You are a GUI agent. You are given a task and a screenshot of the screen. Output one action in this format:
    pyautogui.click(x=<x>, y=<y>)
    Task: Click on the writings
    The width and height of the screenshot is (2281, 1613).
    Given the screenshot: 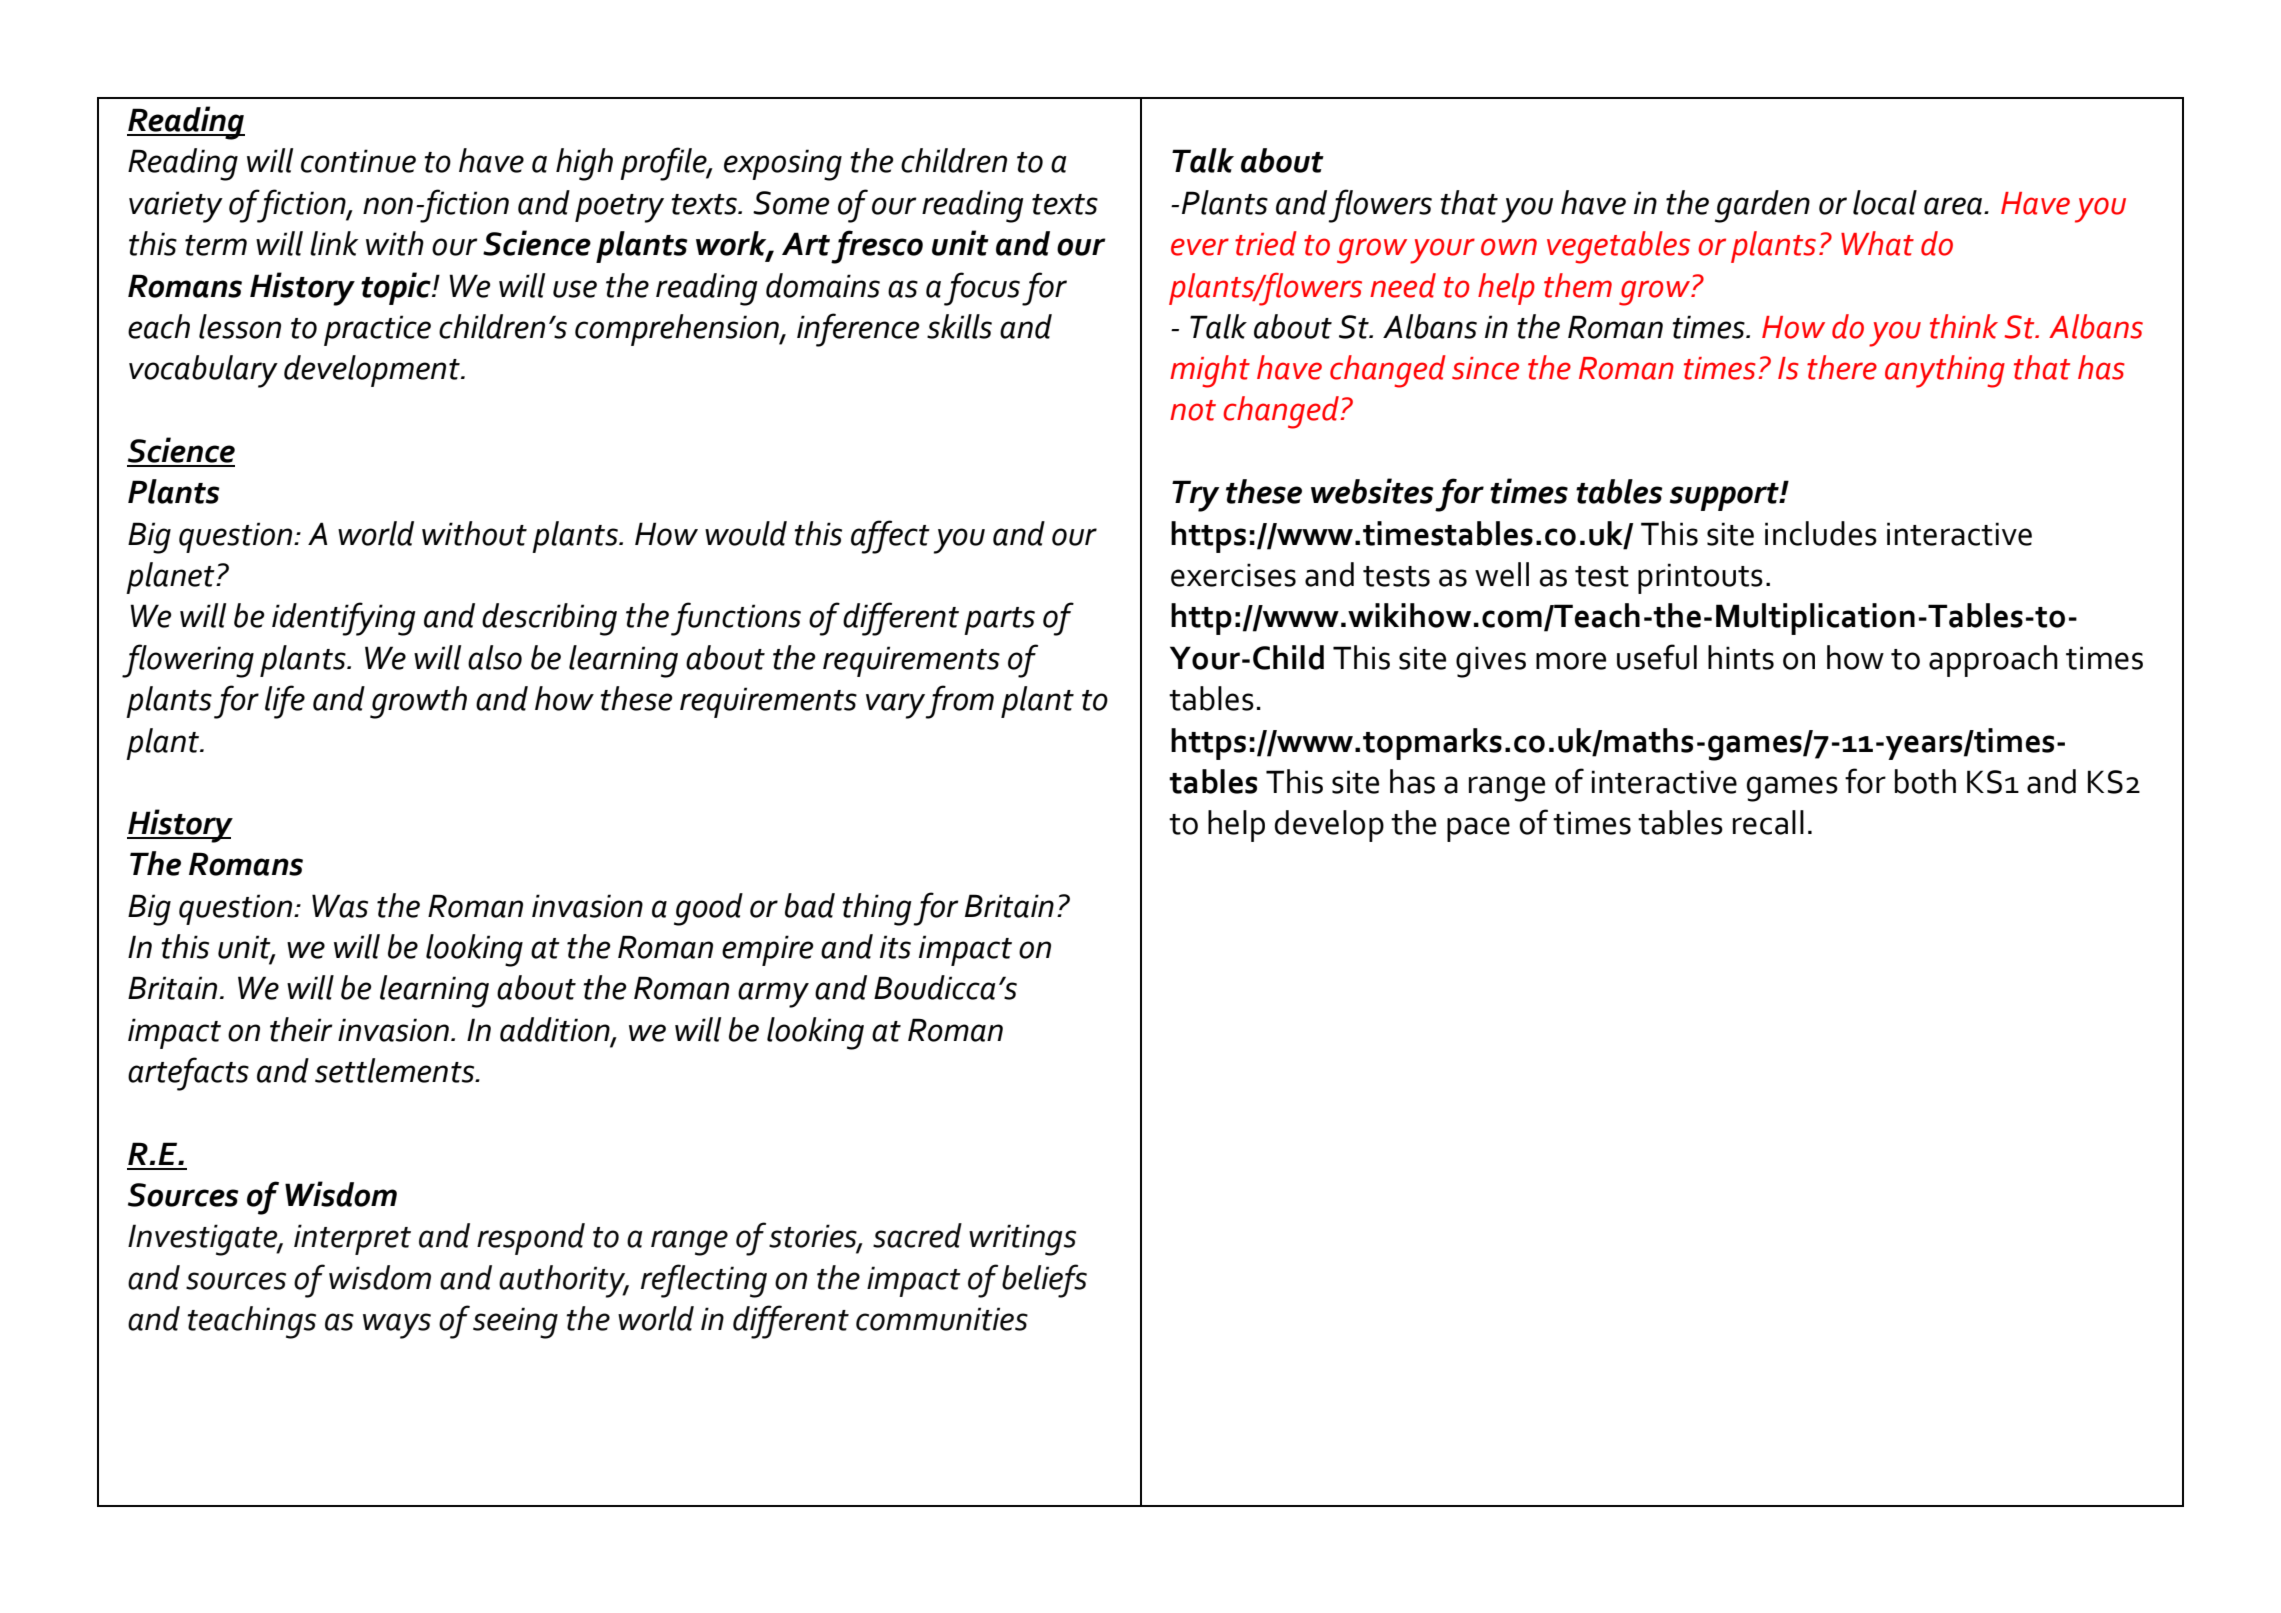 What is the action you would take?
    pyautogui.click(x=1022, y=1240)
